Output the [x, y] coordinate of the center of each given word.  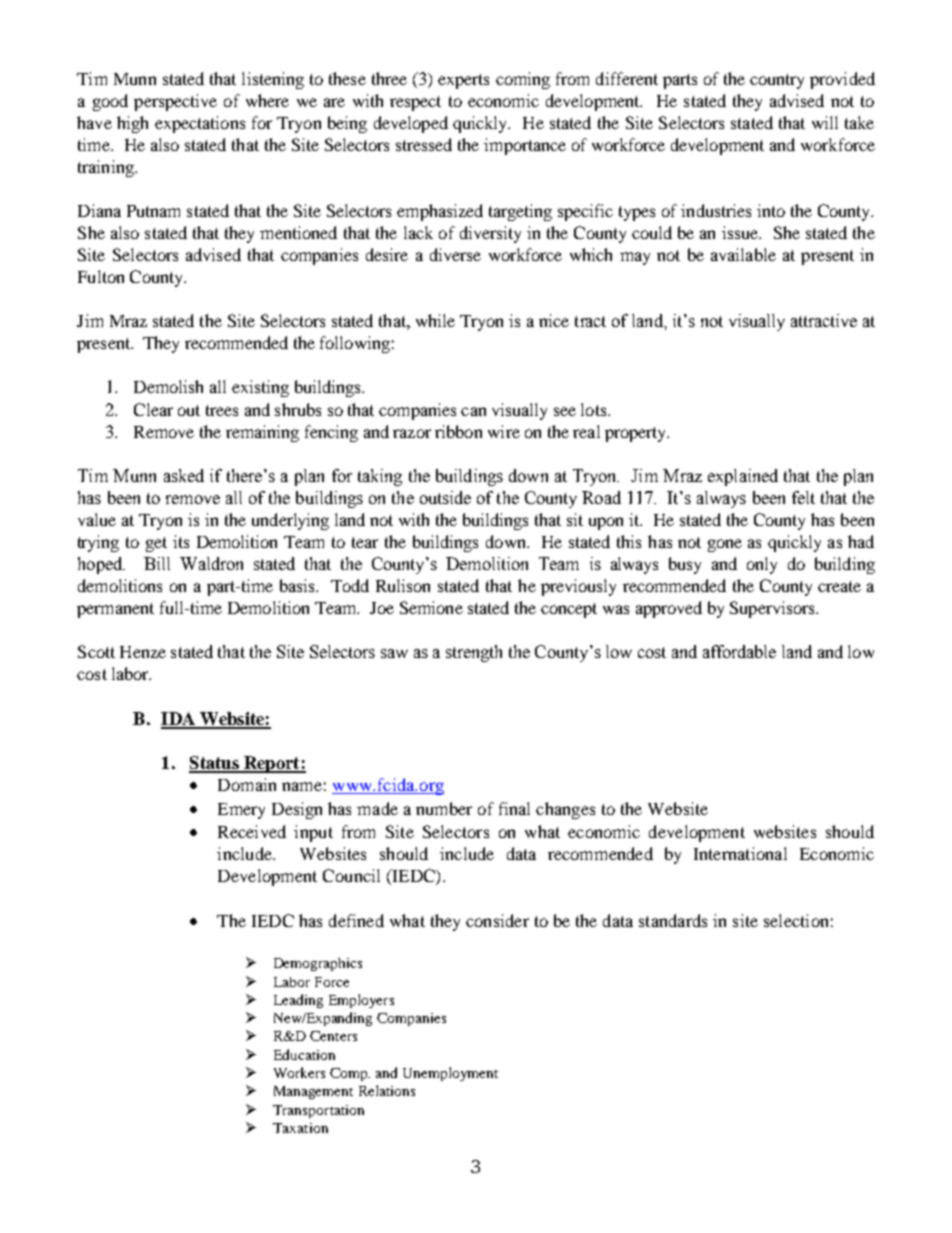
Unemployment [450, 1074]
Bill [157, 563]
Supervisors [773, 609]
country [777, 81]
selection [796, 920]
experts [463, 81]
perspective [175, 102]
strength [474, 653]
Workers [299, 1072]
